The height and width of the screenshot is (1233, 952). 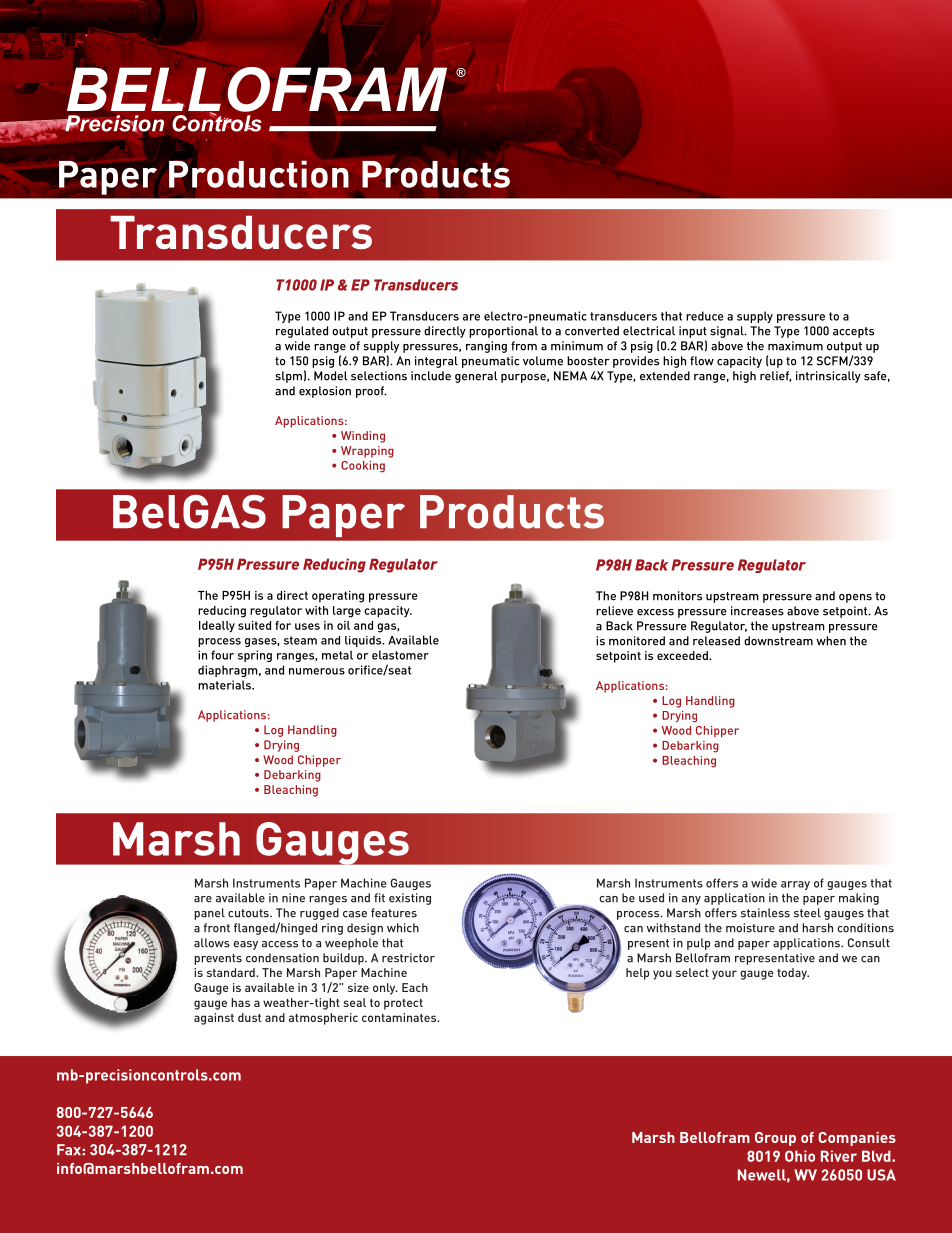 I want to click on Group, so click(x=775, y=1139).
